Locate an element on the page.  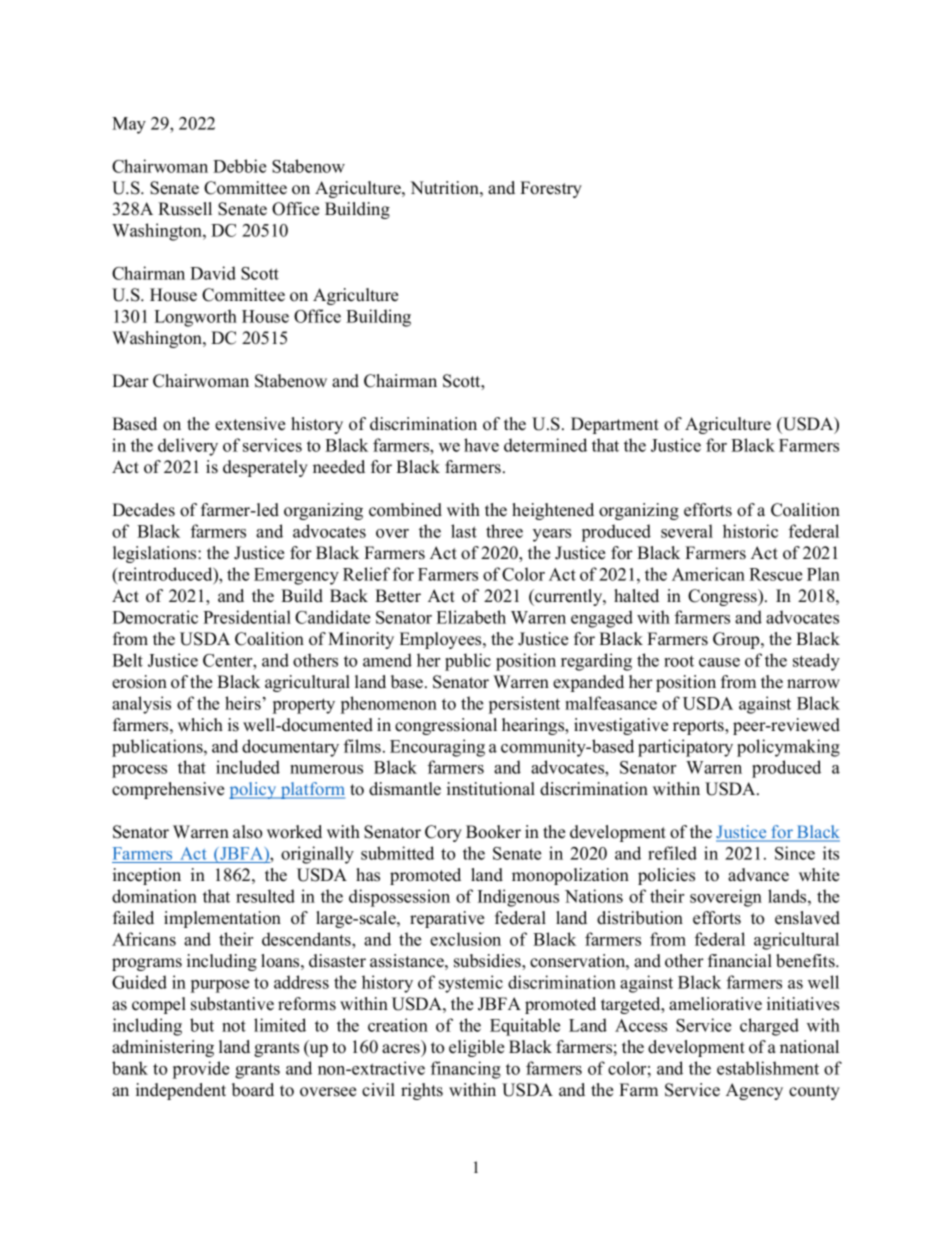
Group is located at coordinates (737, 640).
